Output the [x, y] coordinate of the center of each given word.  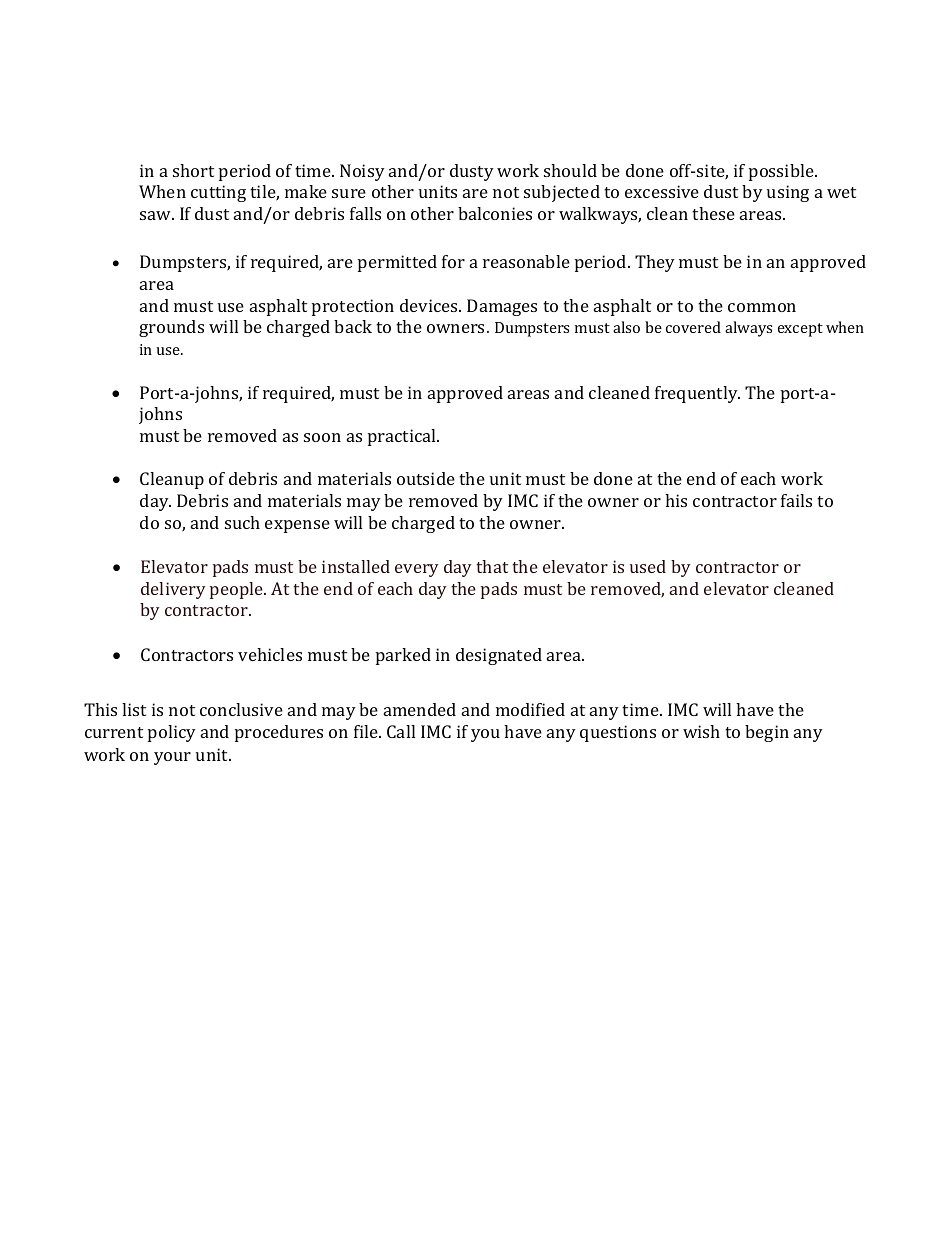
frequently [697, 394]
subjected [562, 193]
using [788, 193]
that [492, 566]
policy [172, 733]
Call [401, 731]
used [648, 566]
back [353, 326]
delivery [173, 590]
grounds [171, 328]
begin [767, 733]
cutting [218, 193]
